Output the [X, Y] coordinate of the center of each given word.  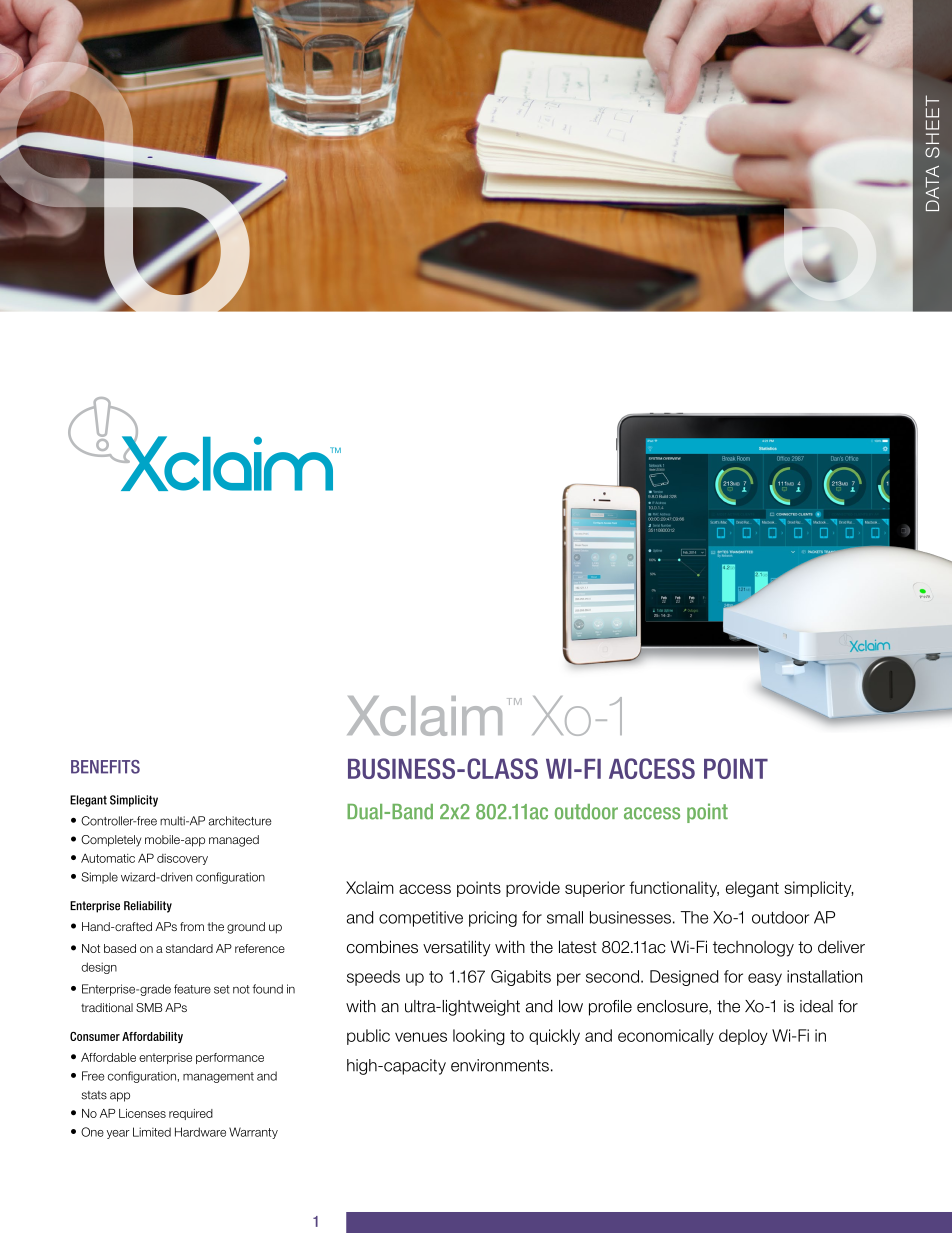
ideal [816, 1006]
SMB [149, 1007]
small [565, 917]
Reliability [148, 907]
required [191, 1114]
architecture [240, 821]
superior [595, 889]
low [571, 1006]
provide [533, 889]
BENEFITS [105, 767]
